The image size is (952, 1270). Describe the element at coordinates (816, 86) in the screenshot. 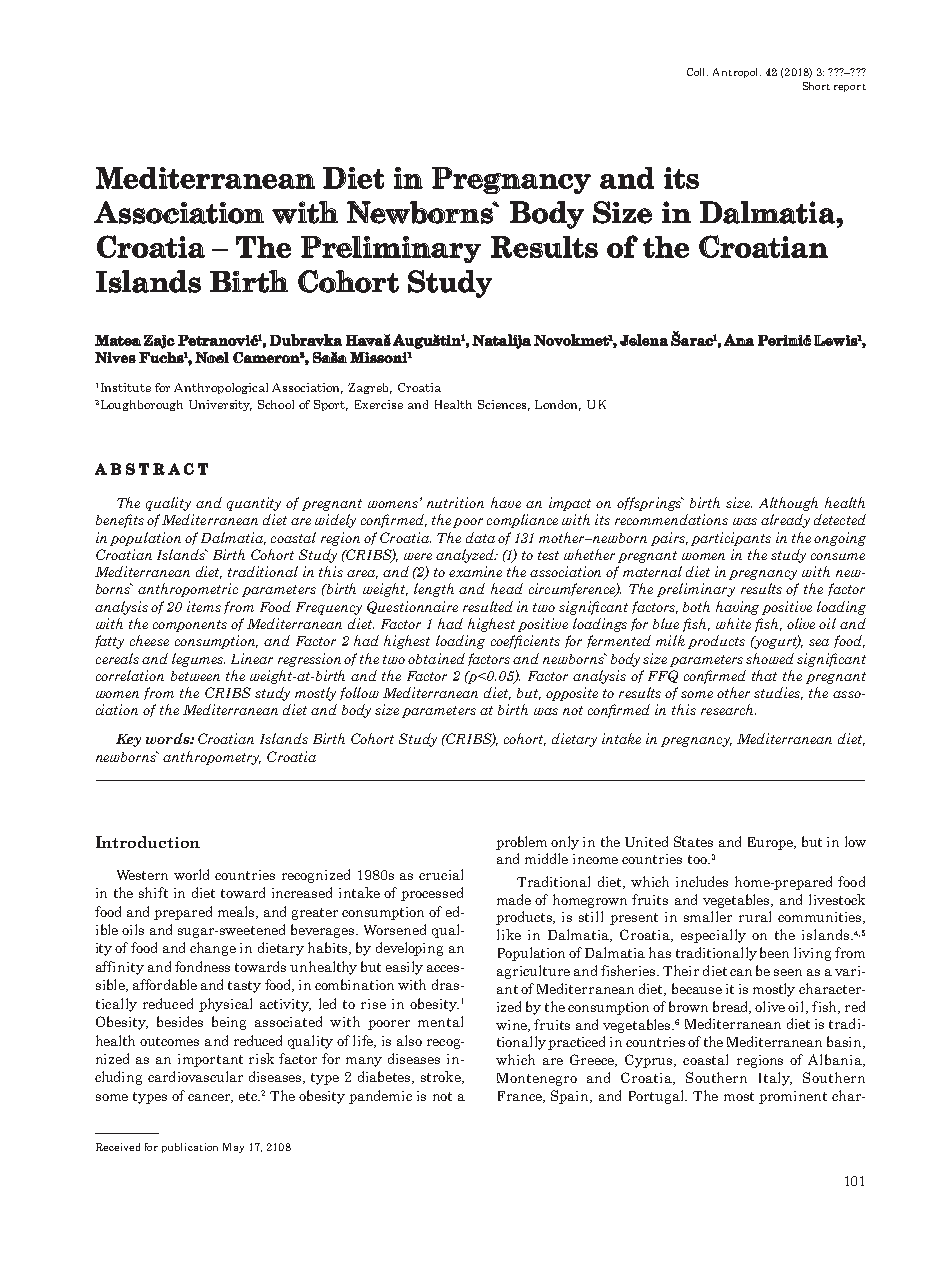

I see `Short` at that location.
